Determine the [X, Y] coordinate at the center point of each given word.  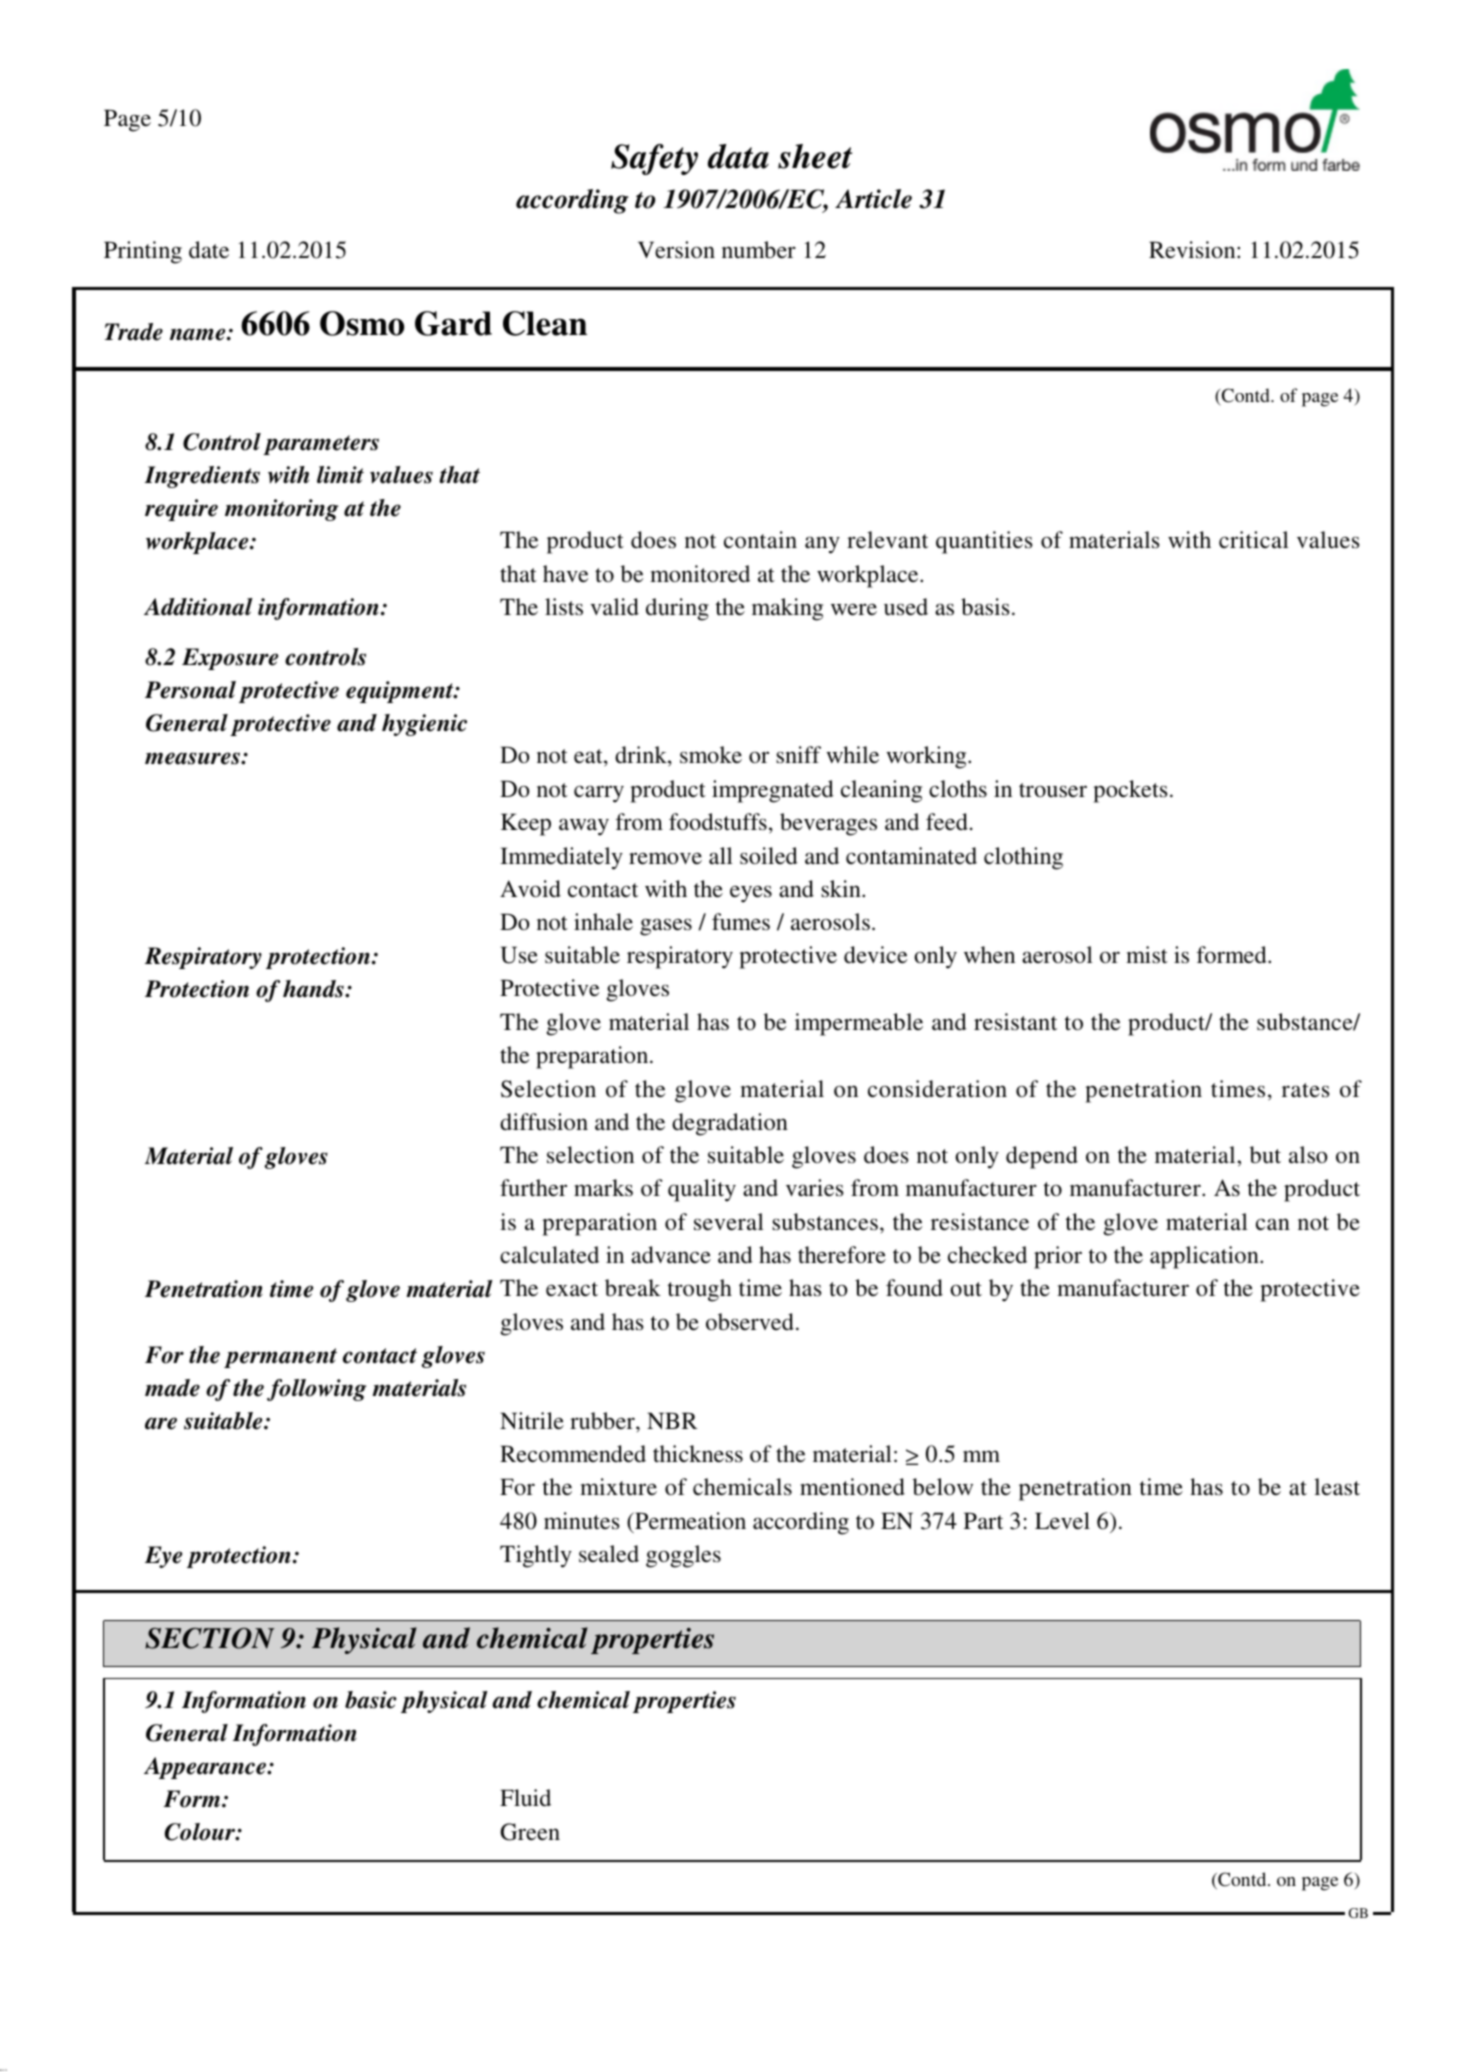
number [759, 250]
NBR [672, 1420]
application [1205, 1257]
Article [873, 199]
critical [1254, 540]
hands [314, 989]
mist [1147, 955]
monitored [700, 574]
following [316, 1390]
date [209, 250]
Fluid [525, 1798]
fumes [741, 922]
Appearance [206, 1768]
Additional [198, 607]
